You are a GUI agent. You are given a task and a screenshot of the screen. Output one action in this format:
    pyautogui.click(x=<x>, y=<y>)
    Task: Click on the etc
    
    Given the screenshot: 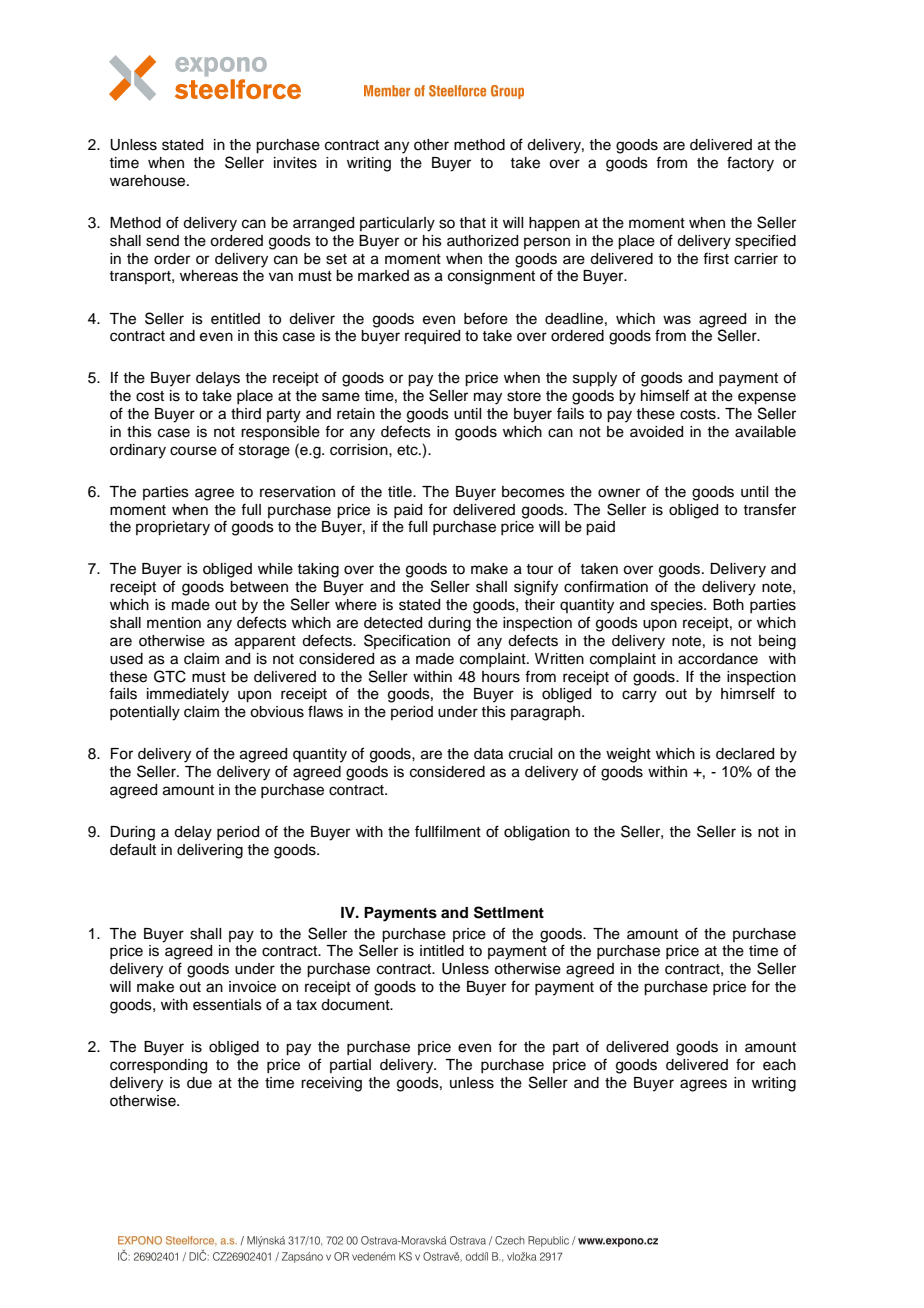 What is the action you would take?
    pyautogui.click(x=408, y=450)
